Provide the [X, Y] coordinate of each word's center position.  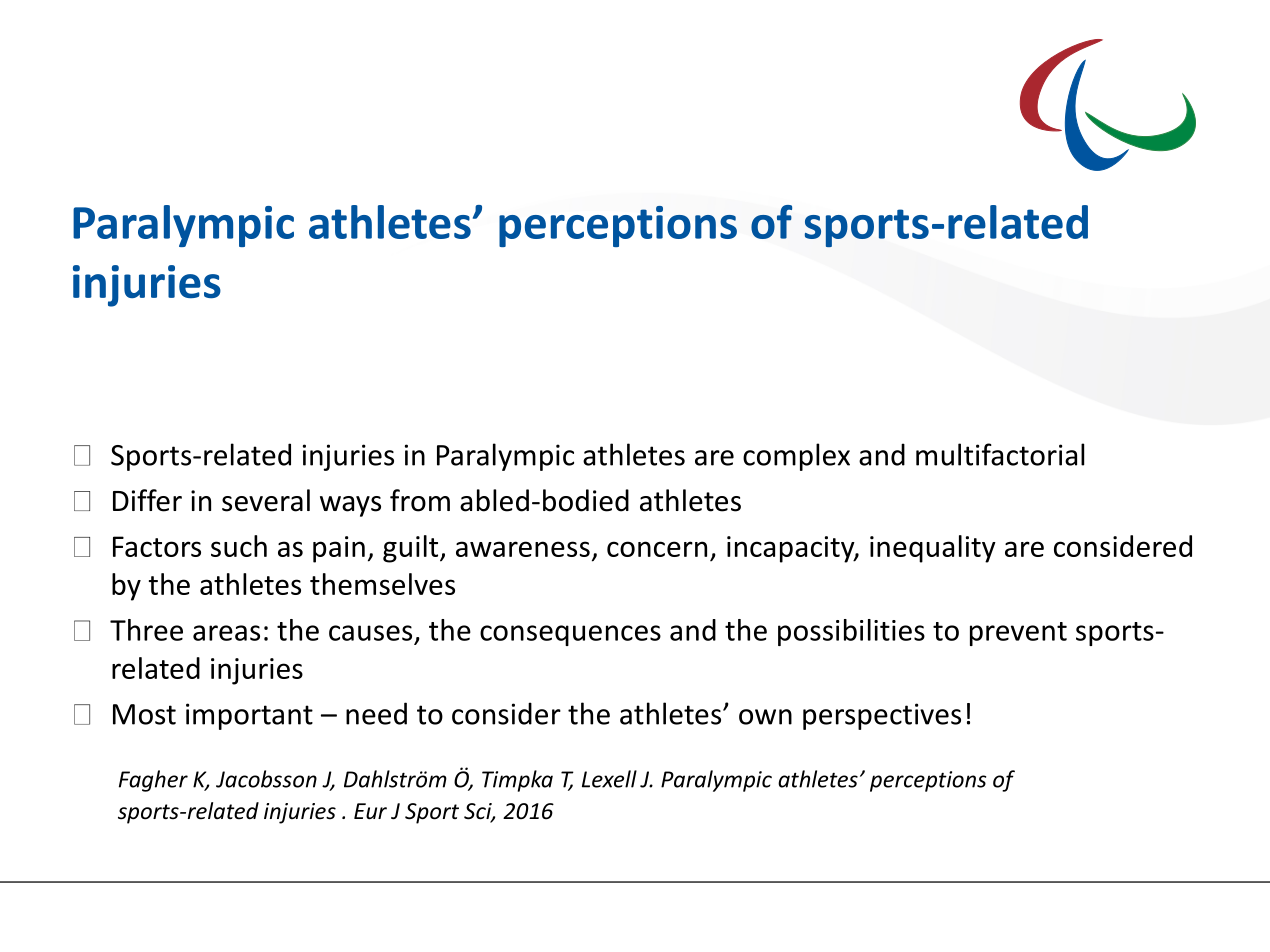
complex [796, 457]
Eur [370, 811]
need [376, 713]
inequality [933, 549]
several [266, 500]
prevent [1018, 634]
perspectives [882, 716]
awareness [523, 549]
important [249, 716]
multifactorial [1000, 454]
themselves [382, 584]
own [765, 717]
